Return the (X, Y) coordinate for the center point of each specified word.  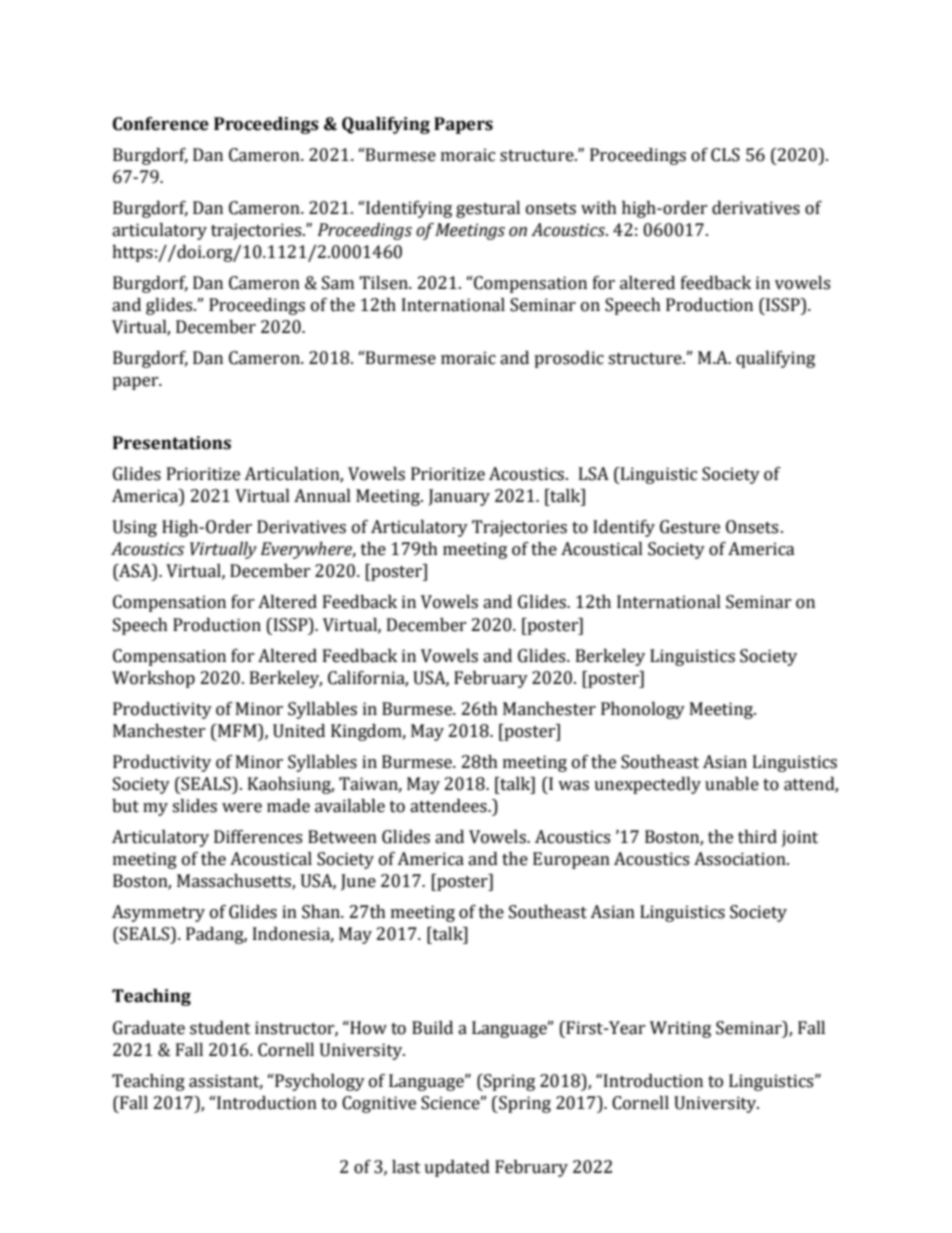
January (459, 497)
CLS (725, 155)
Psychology (319, 1082)
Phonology (643, 710)
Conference (161, 124)
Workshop (153, 679)
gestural (488, 209)
